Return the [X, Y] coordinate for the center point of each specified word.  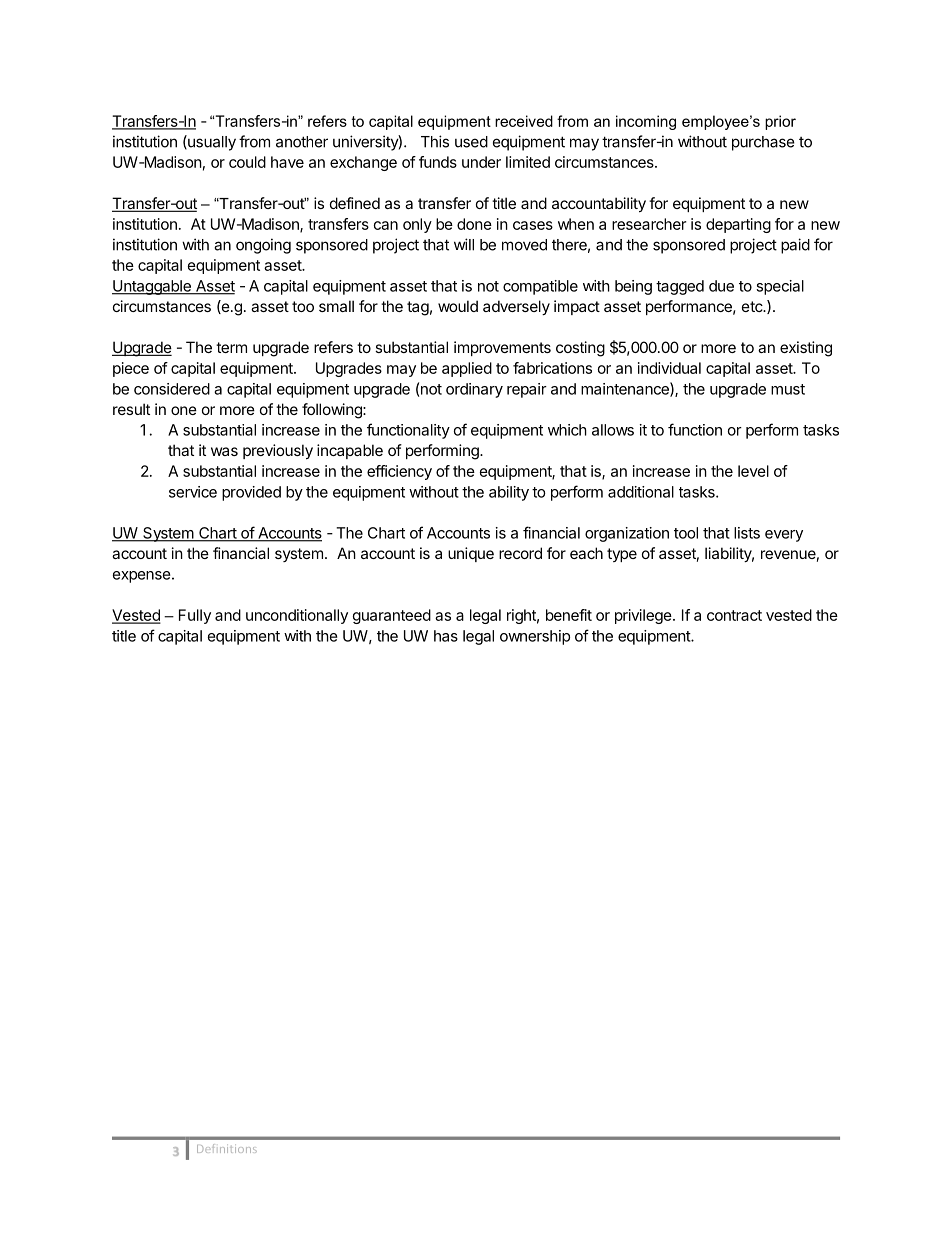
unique [471, 554]
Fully [195, 616]
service [193, 492]
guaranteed [392, 616]
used [471, 142]
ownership [535, 637]
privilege [643, 616]
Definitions [227, 1148]
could [247, 162]
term [231, 347]
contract [734, 615]
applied [467, 369]
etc [753, 306]
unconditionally [297, 616]
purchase [763, 143]
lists [747, 533]
